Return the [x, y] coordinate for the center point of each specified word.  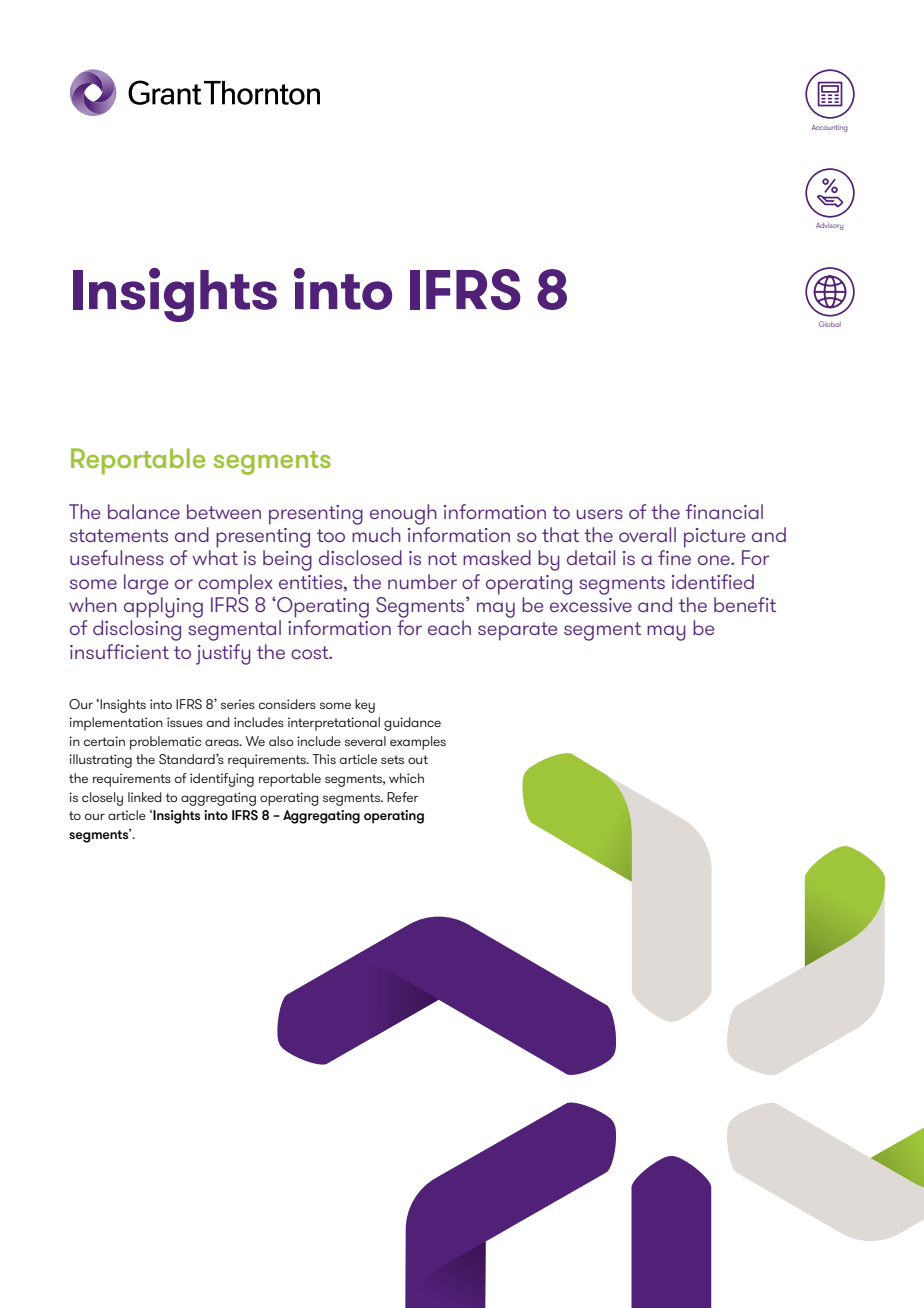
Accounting [830, 128]
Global [830, 324]
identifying [222, 780]
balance [144, 511]
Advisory [829, 226]
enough [403, 514]
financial [724, 511]
